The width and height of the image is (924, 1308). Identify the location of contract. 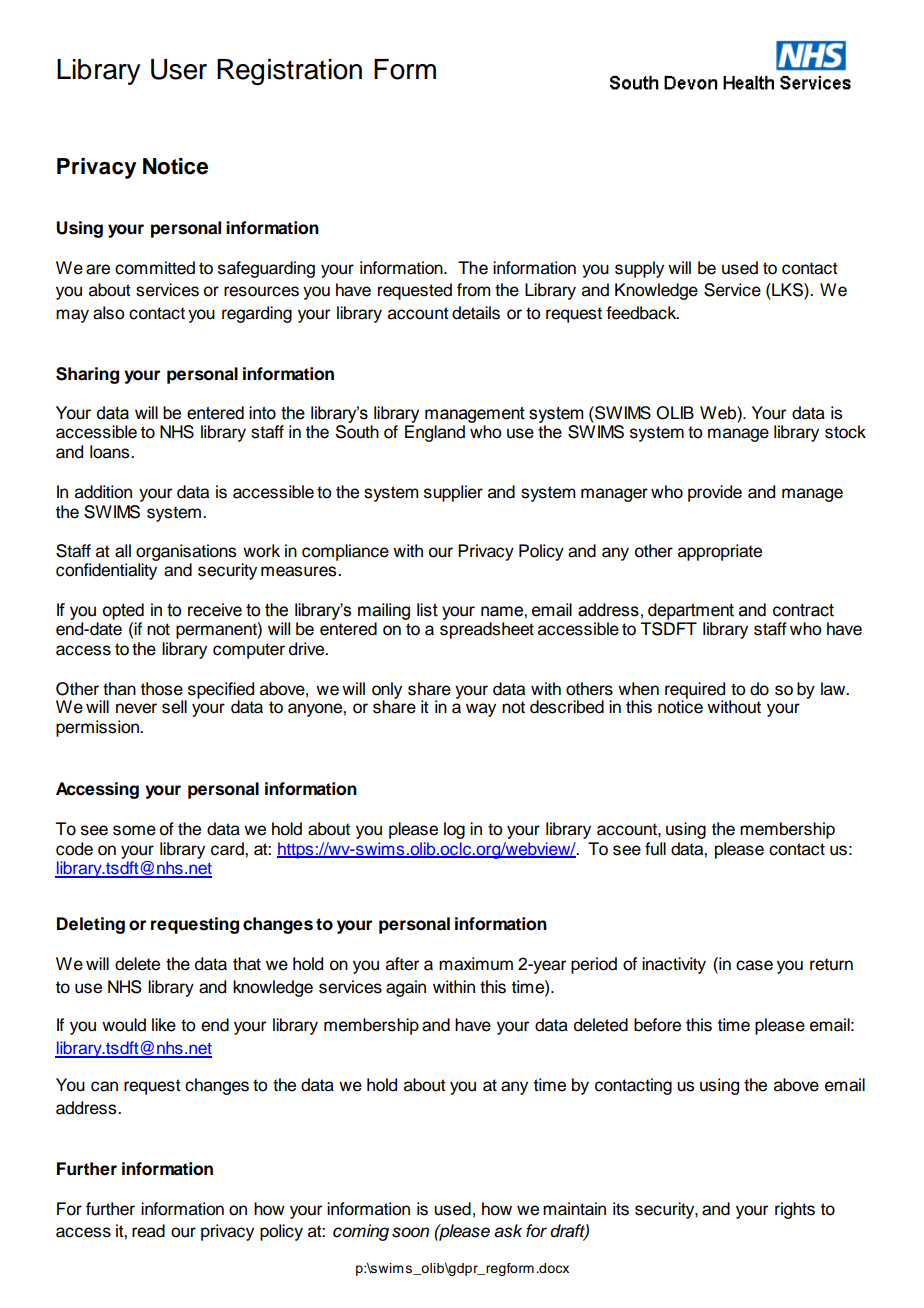
(803, 610).
